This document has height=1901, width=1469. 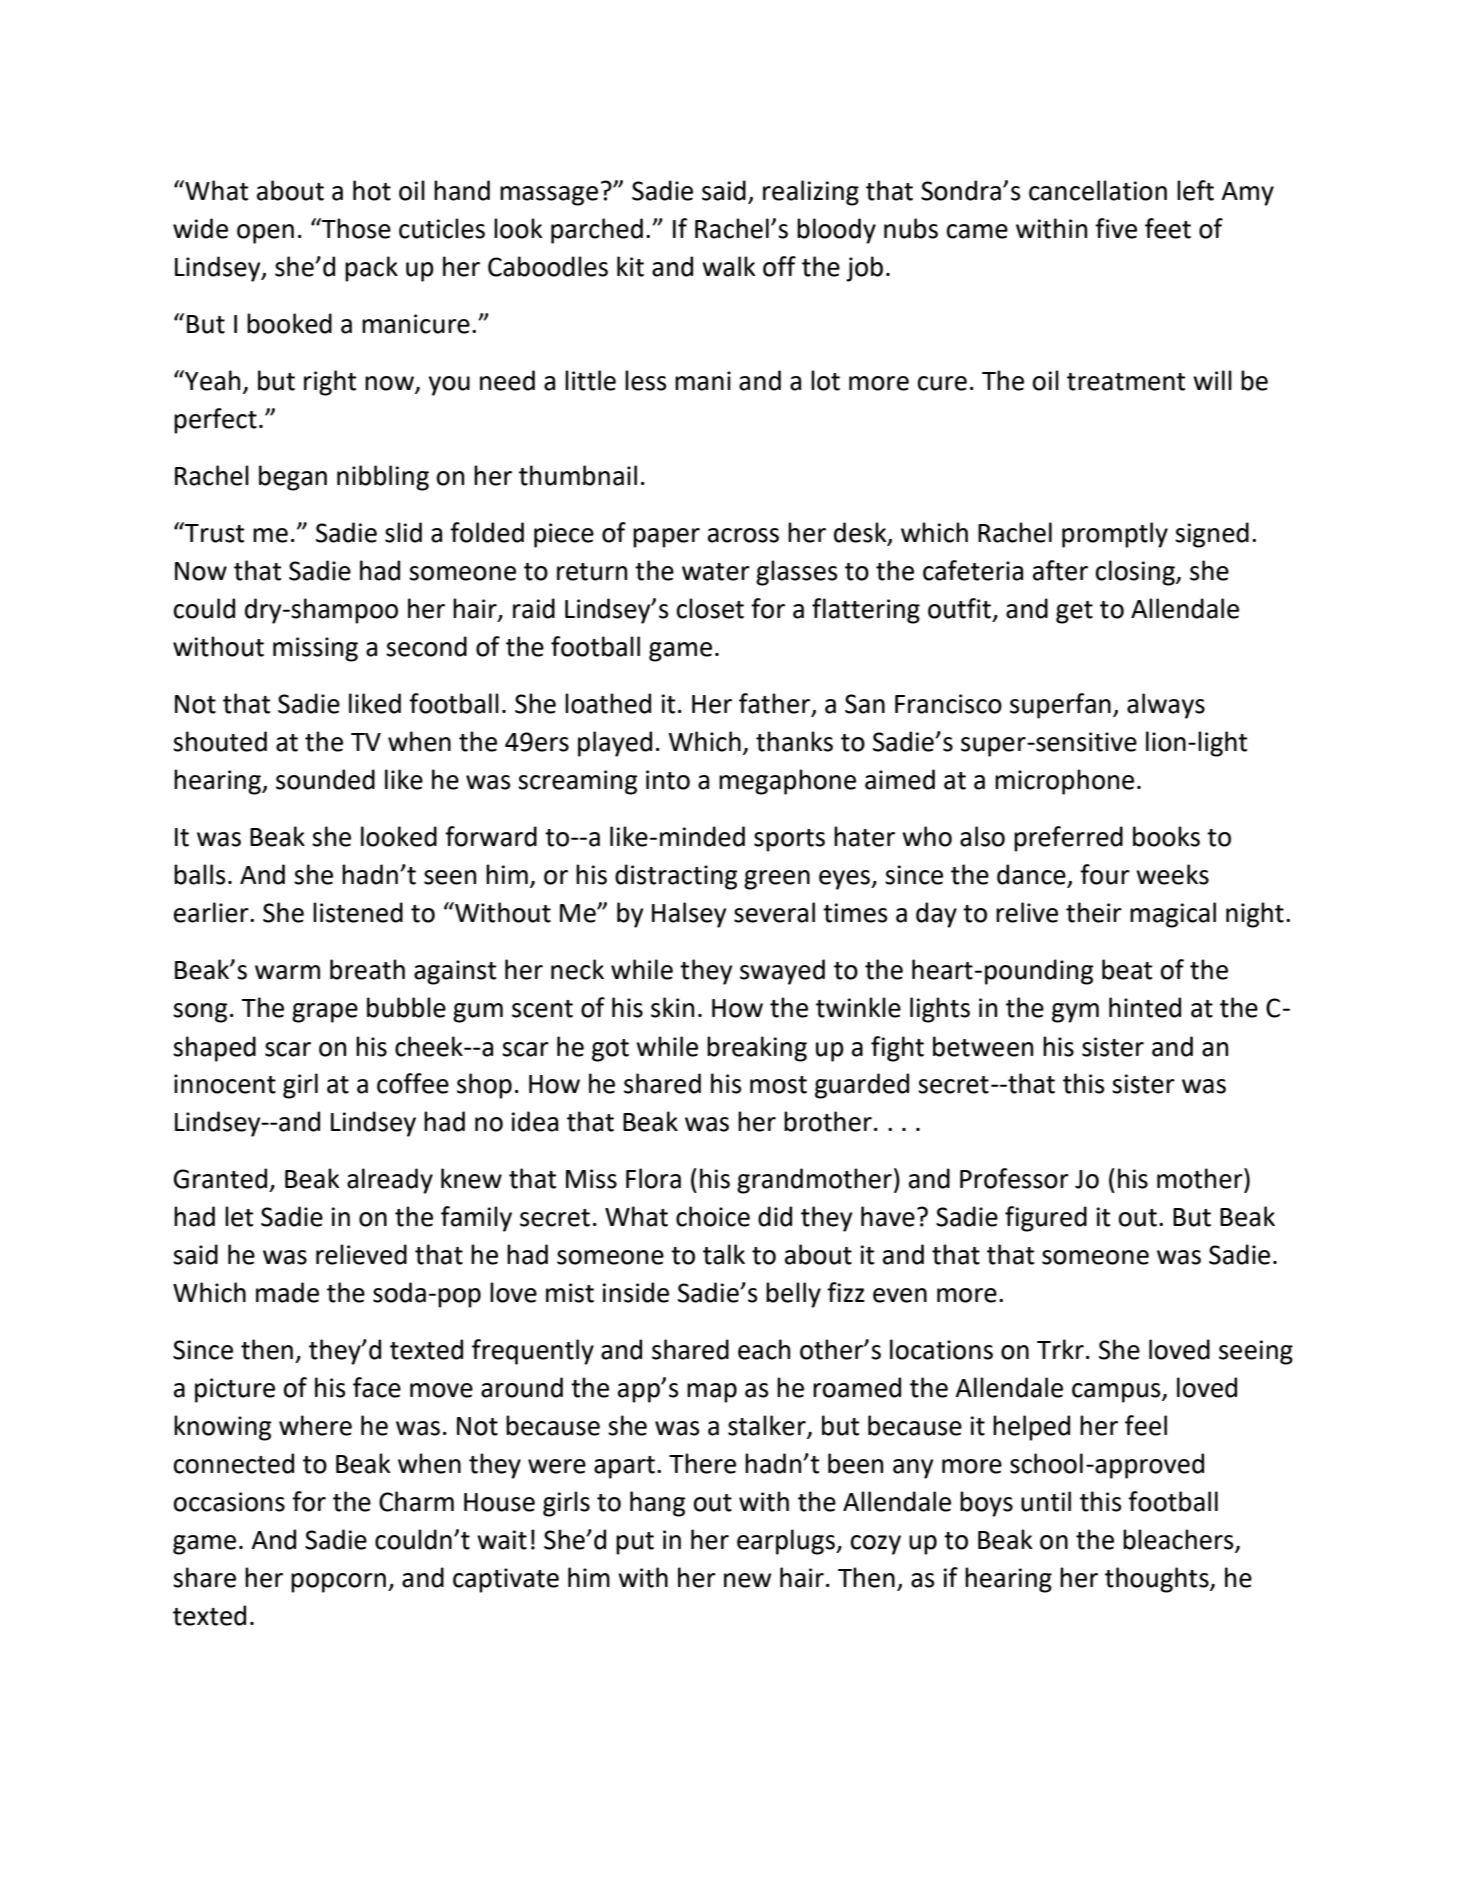 I want to click on thoughts, so click(x=1158, y=1580).
